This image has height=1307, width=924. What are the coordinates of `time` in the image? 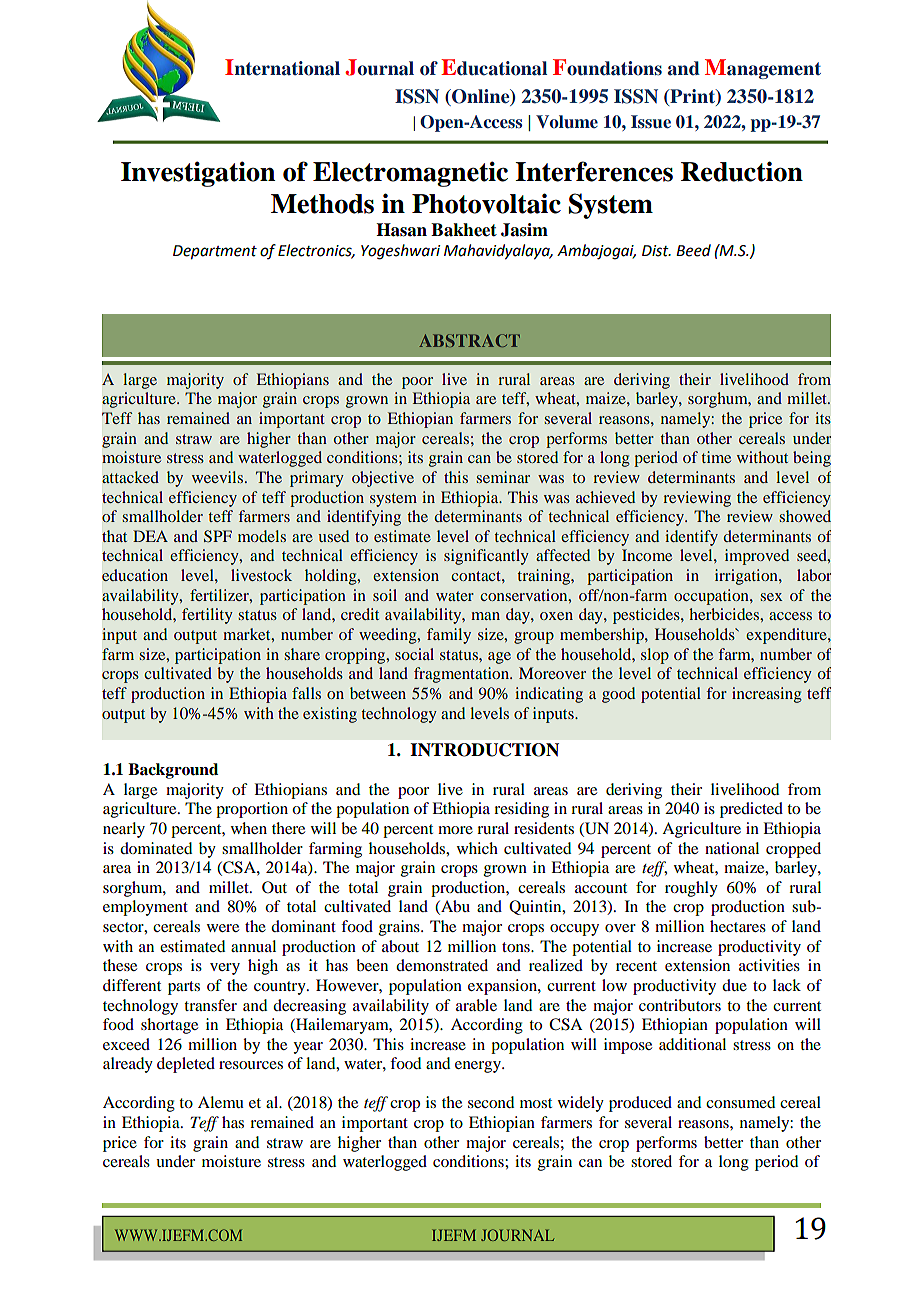 It's located at (716, 457).
